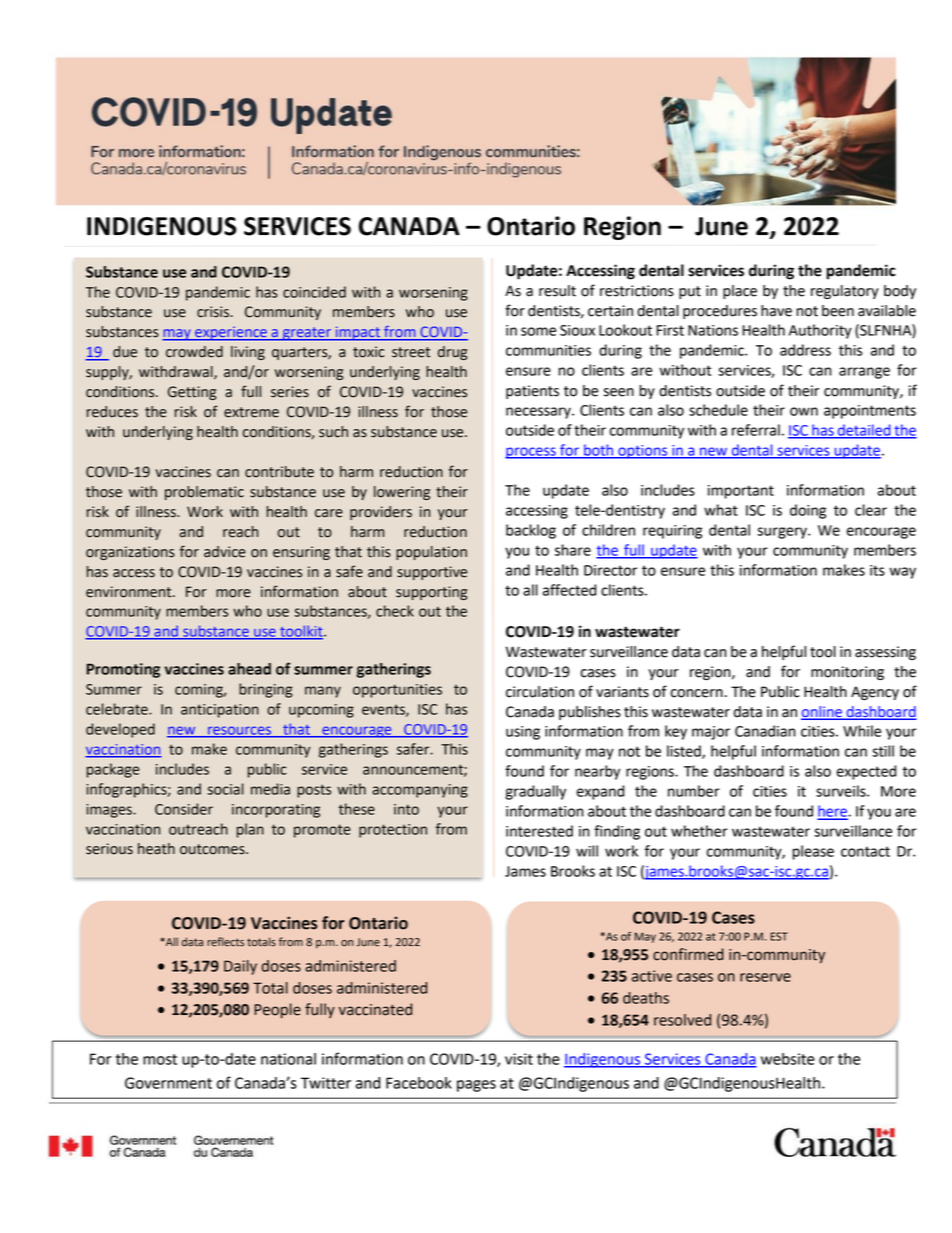 The image size is (952, 1233). I want to click on visit, so click(519, 1059).
